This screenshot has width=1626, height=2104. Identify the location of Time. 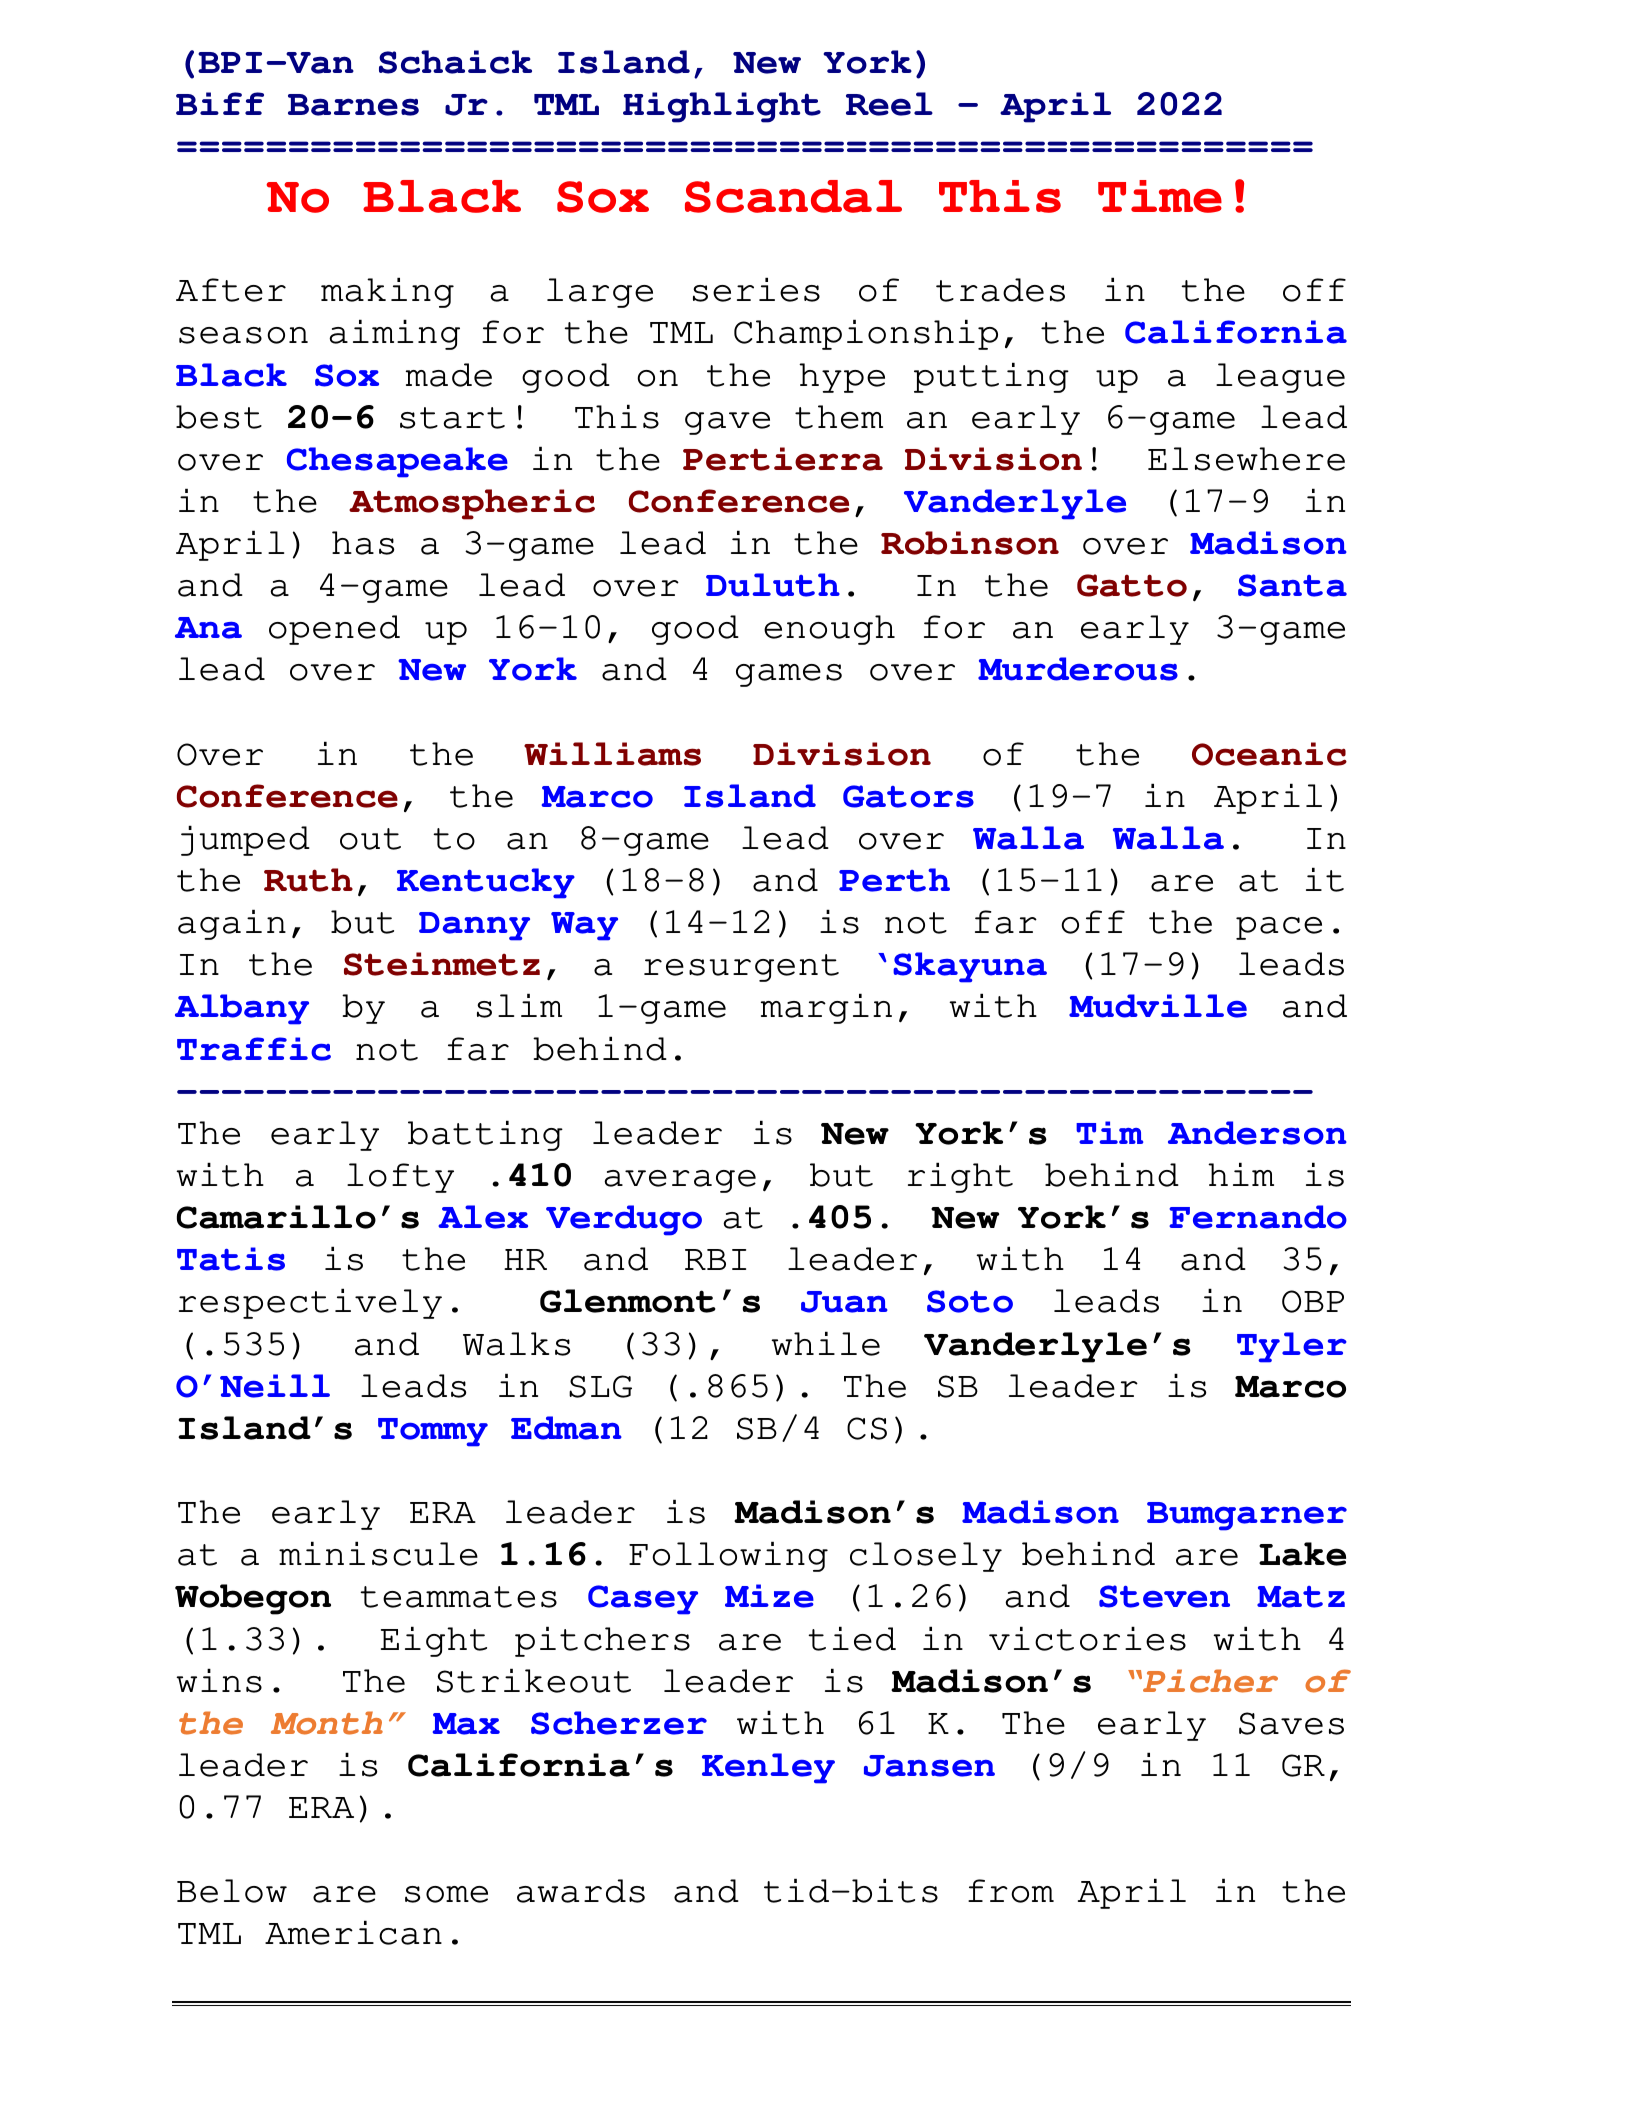
(1160, 196).
